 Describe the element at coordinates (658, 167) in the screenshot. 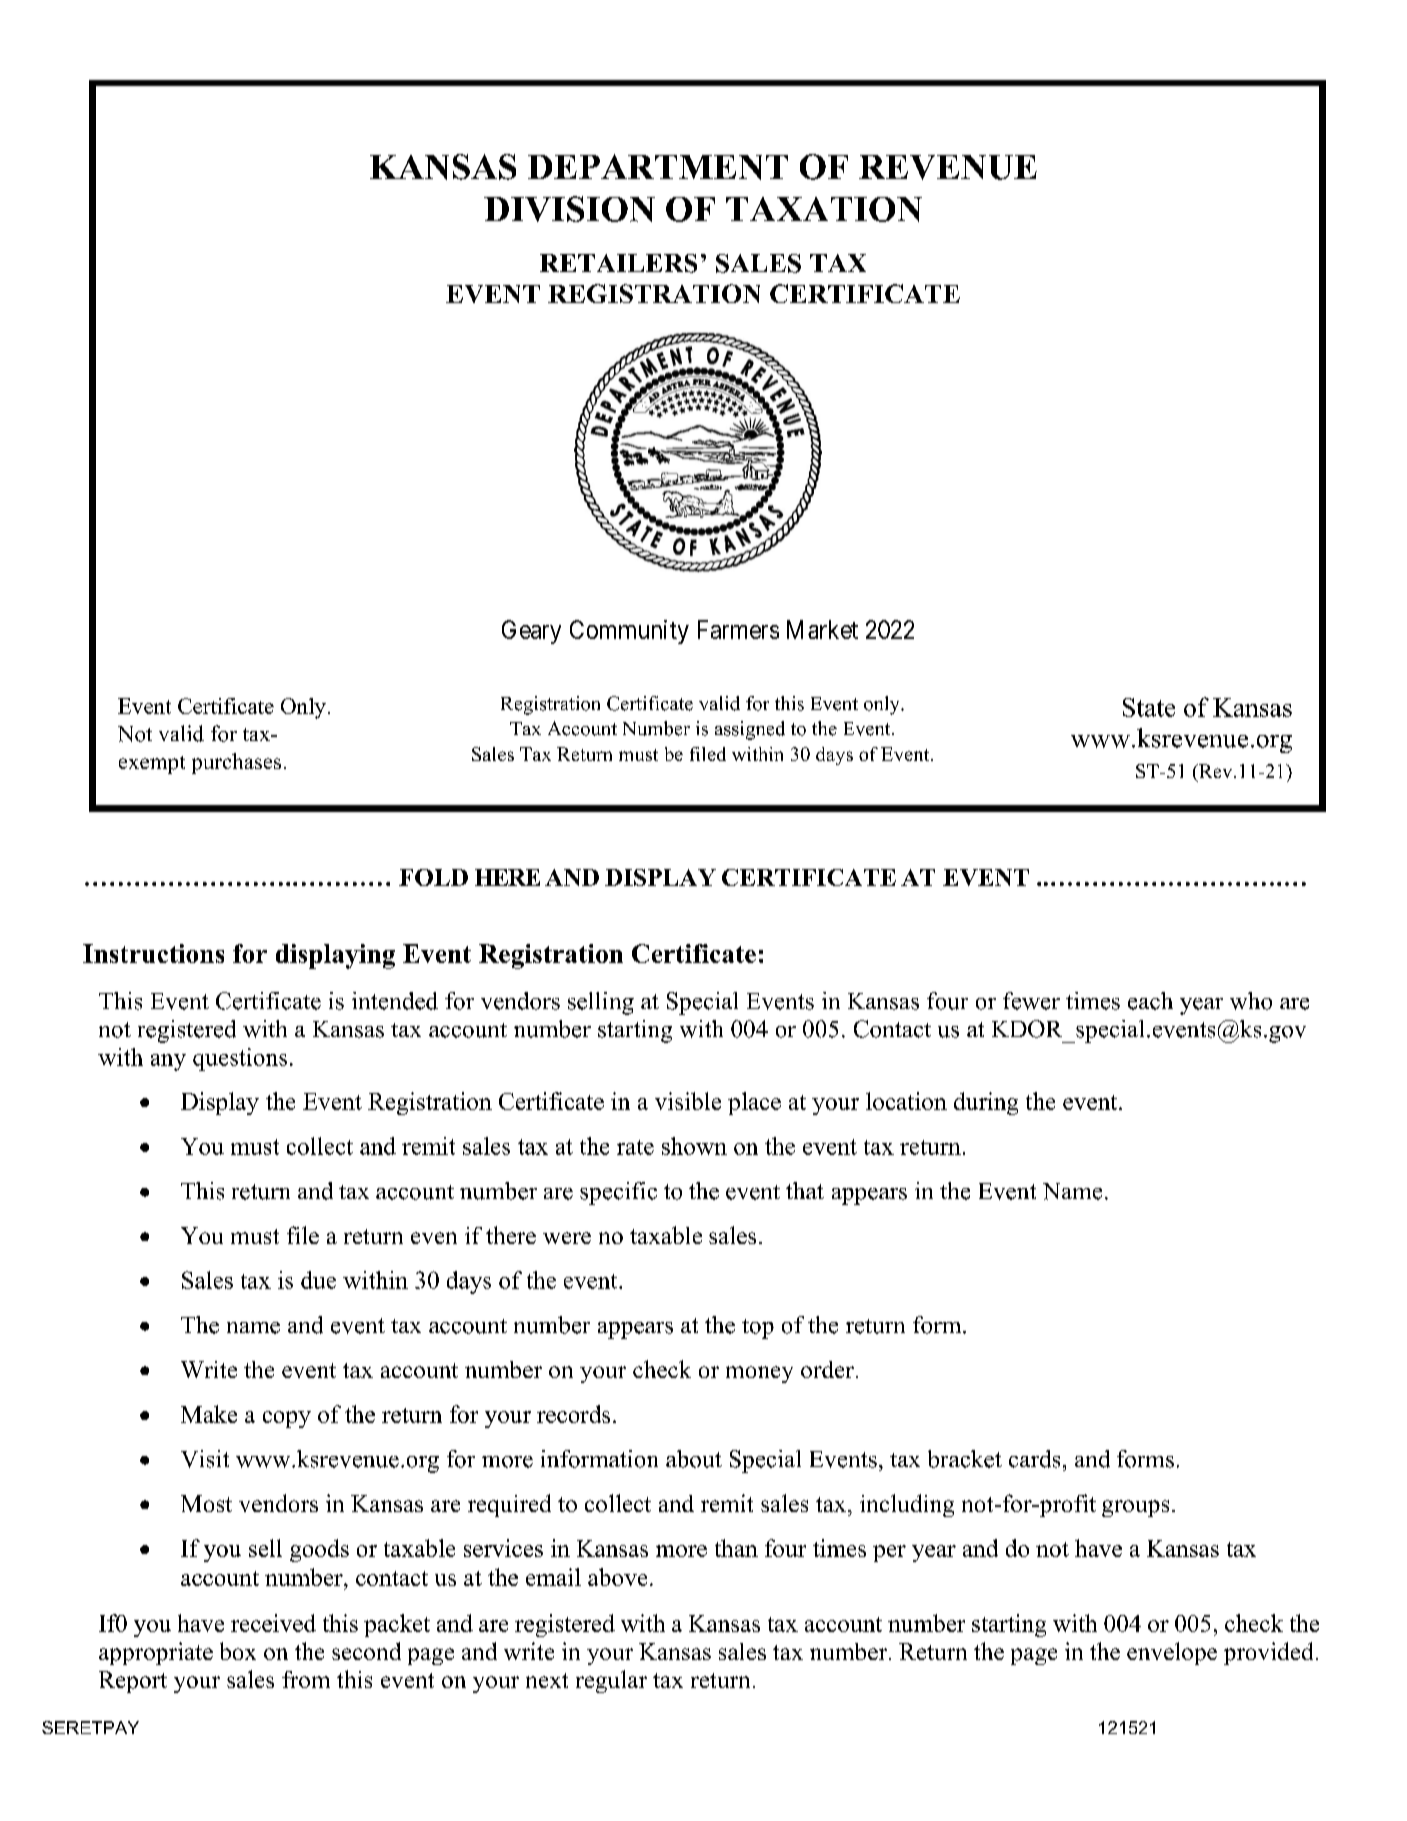

I see `DEPARTMENT` at that location.
